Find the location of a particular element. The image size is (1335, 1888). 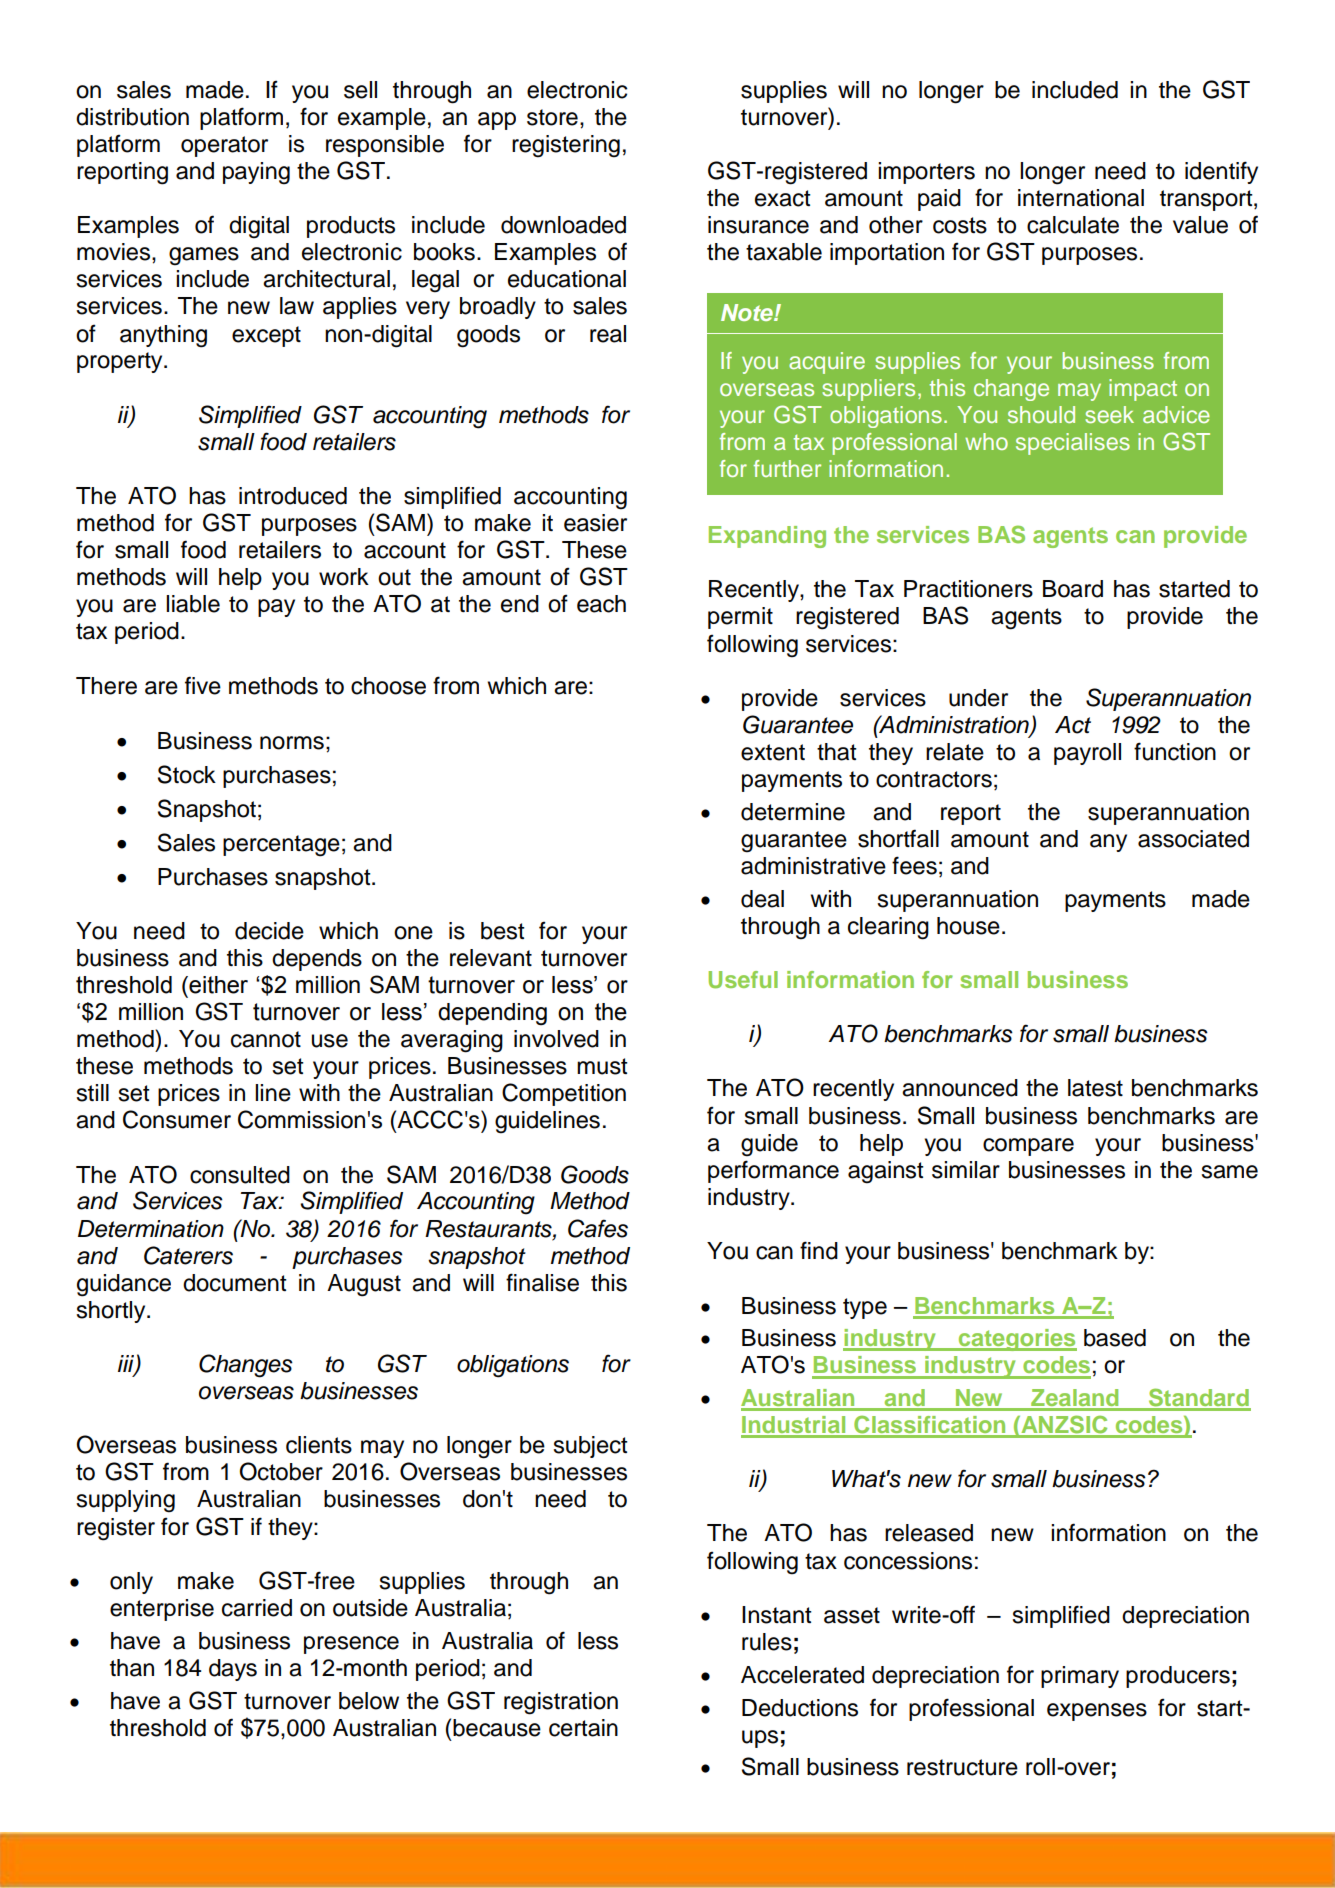

Board is located at coordinates (1073, 589).
